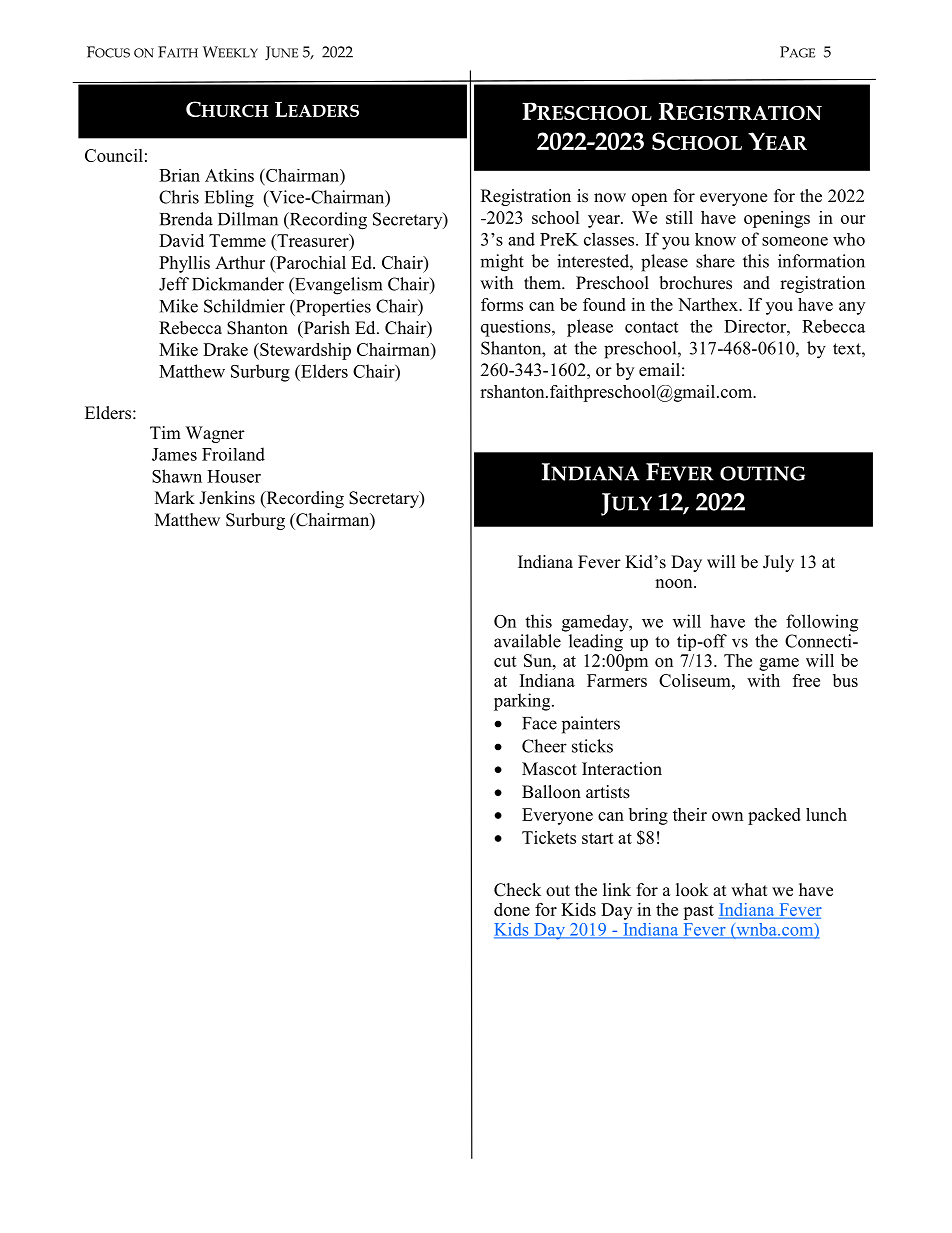 The height and width of the screenshot is (1233, 952). Describe the element at coordinates (215, 434) in the screenshot. I see `Wagner` at that location.
